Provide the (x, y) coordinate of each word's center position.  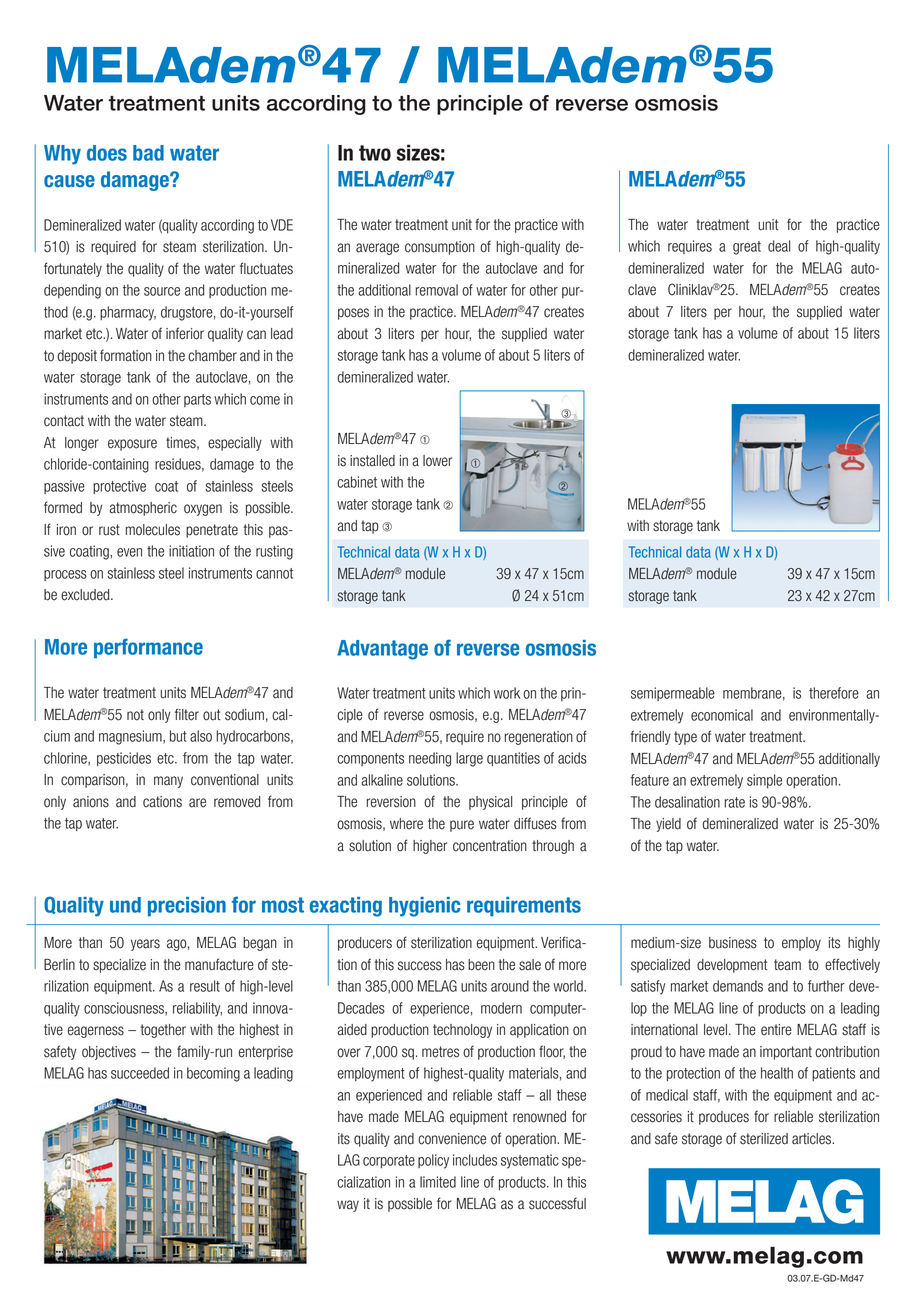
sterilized (764, 1139)
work (507, 693)
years (145, 945)
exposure (132, 445)
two (375, 153)
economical (722, 715)
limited (438, 1182)
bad (148, 153)
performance (148, 648)
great (747, 248)
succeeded (140, 1073)
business (733, 943)
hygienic (424, 907)
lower (437, 461)
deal (779, 246)
